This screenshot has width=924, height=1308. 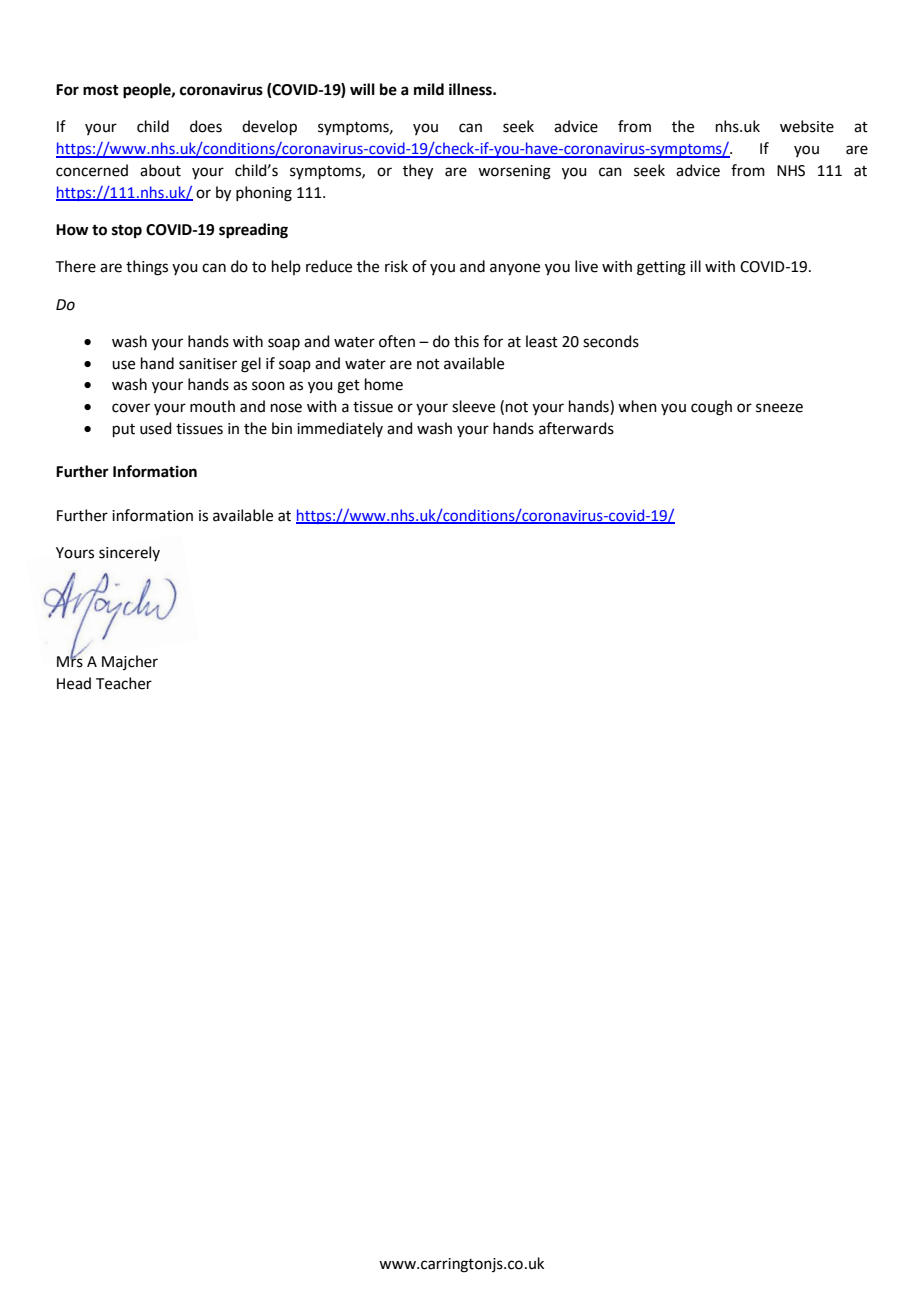 I want to click on sleeve, so click(x=473, y=406).
